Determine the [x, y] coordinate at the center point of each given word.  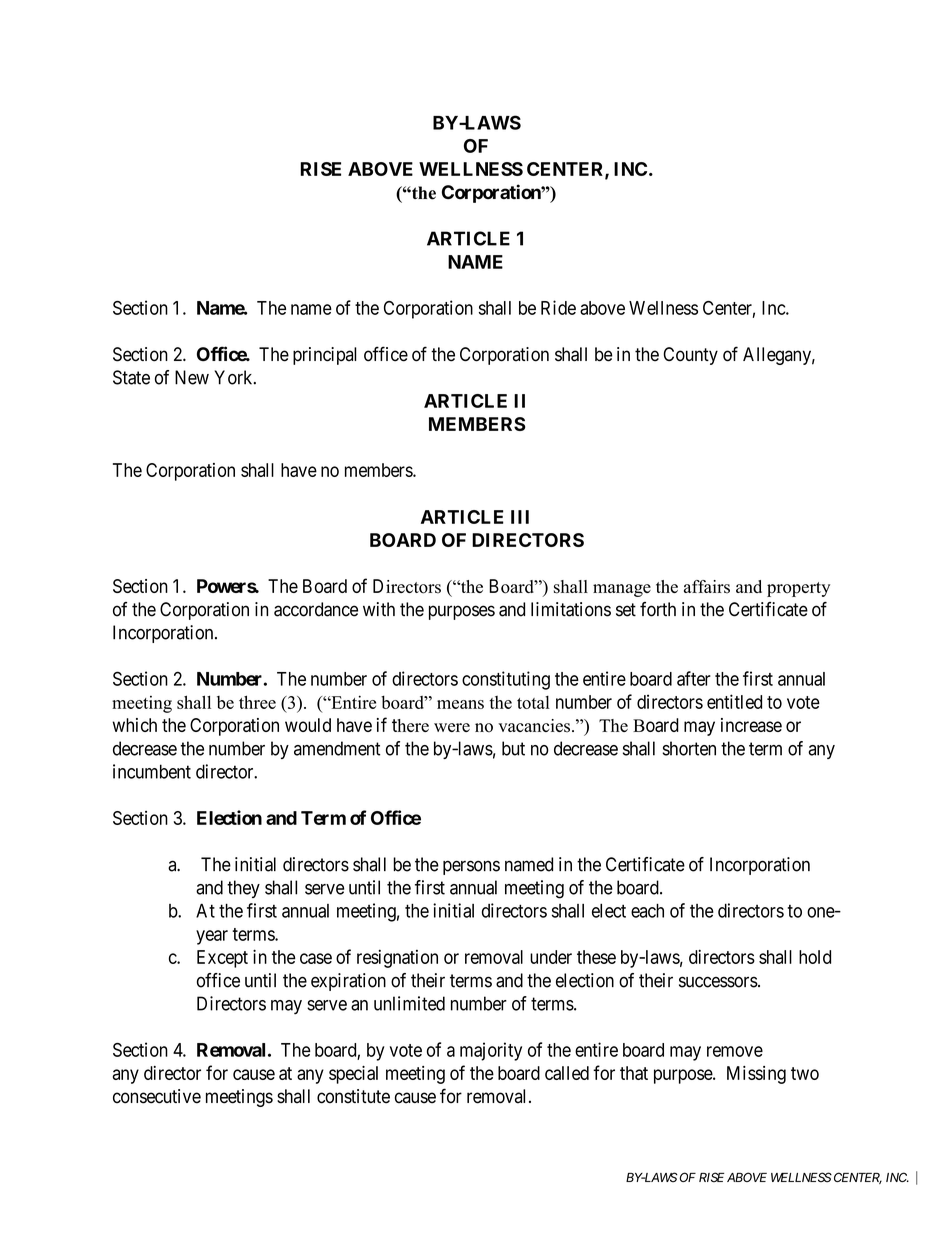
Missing [756, 1075]
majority [491, 1051]
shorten [689, 748]
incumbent [152, 771]
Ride [558, 307]
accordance [316, 609]
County [690, 356]
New [192, 377]
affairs [707, 587]
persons [471, 867]
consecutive [157, 1096]
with [379, 609]
